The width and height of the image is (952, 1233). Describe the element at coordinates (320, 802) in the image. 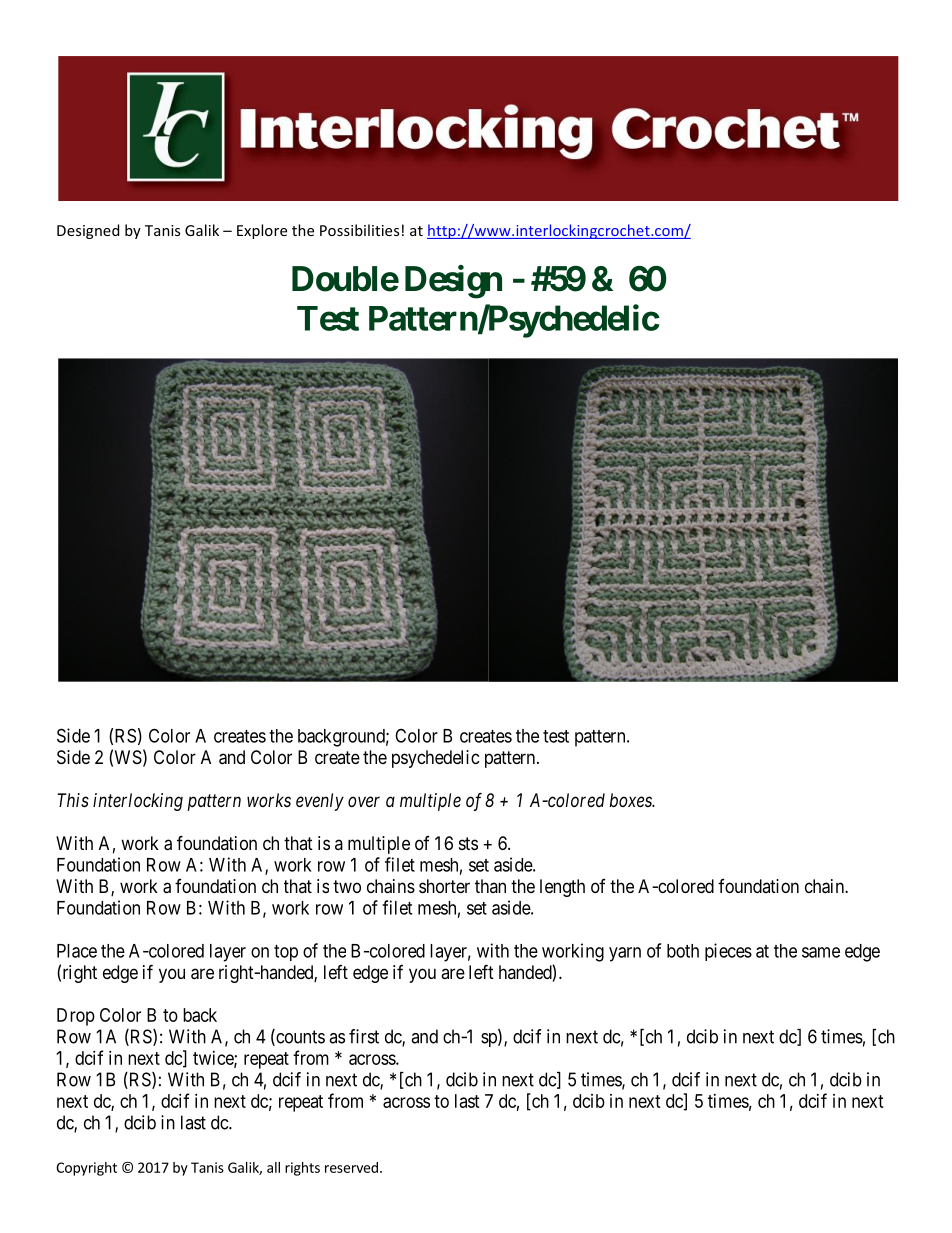

I see `evenly` at that location.
